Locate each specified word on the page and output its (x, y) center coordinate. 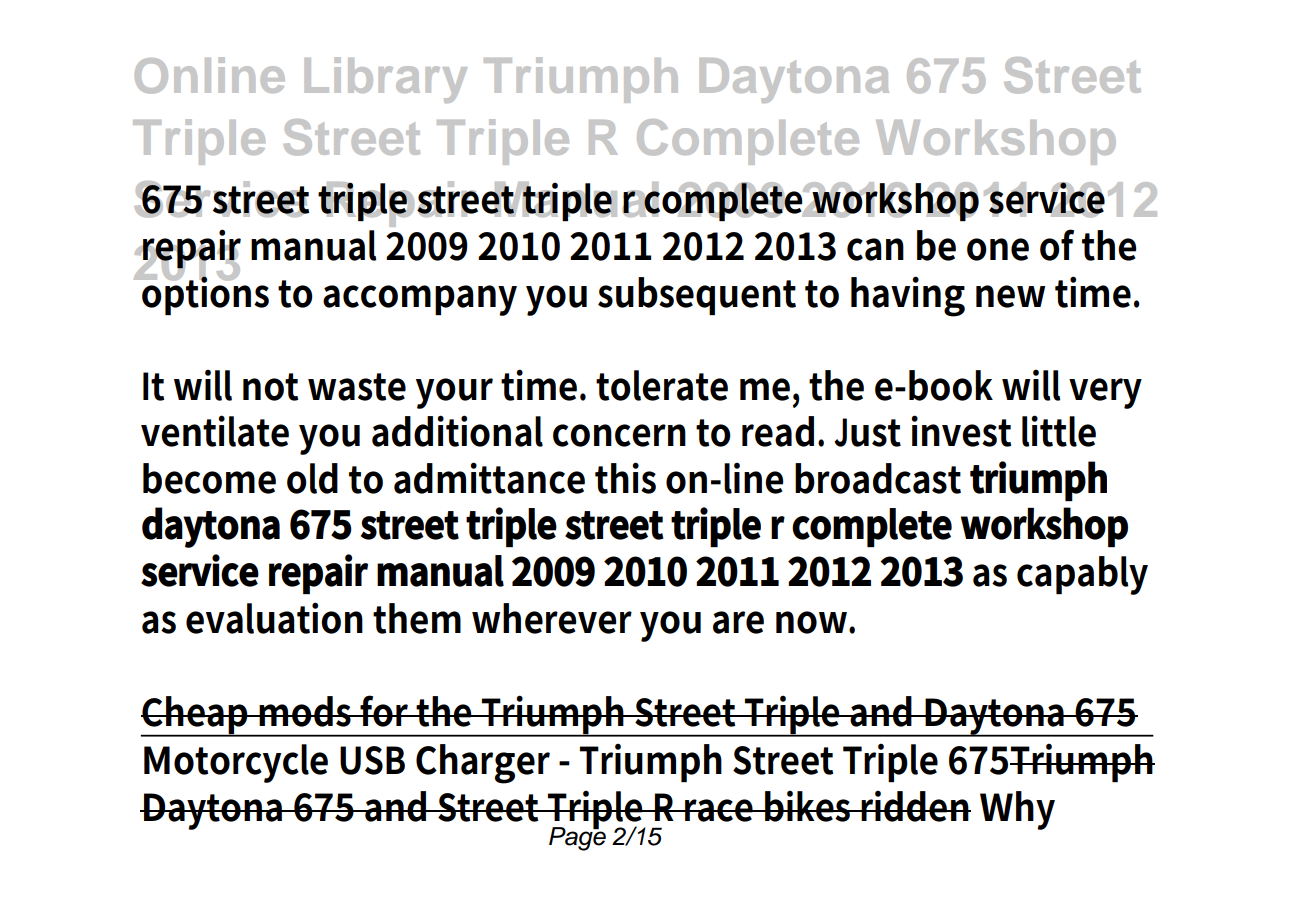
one (998, 249)
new (1010, 296)
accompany (420, 300)
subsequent (697, 296)
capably (1082, 575)
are (738, 622)
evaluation (274, 618)
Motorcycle (236, 763)
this (625, 478)
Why (1017, 810)
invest (961, 431)
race (719, 810)
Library (386, 80)
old (312, 478)
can (875, 249)
